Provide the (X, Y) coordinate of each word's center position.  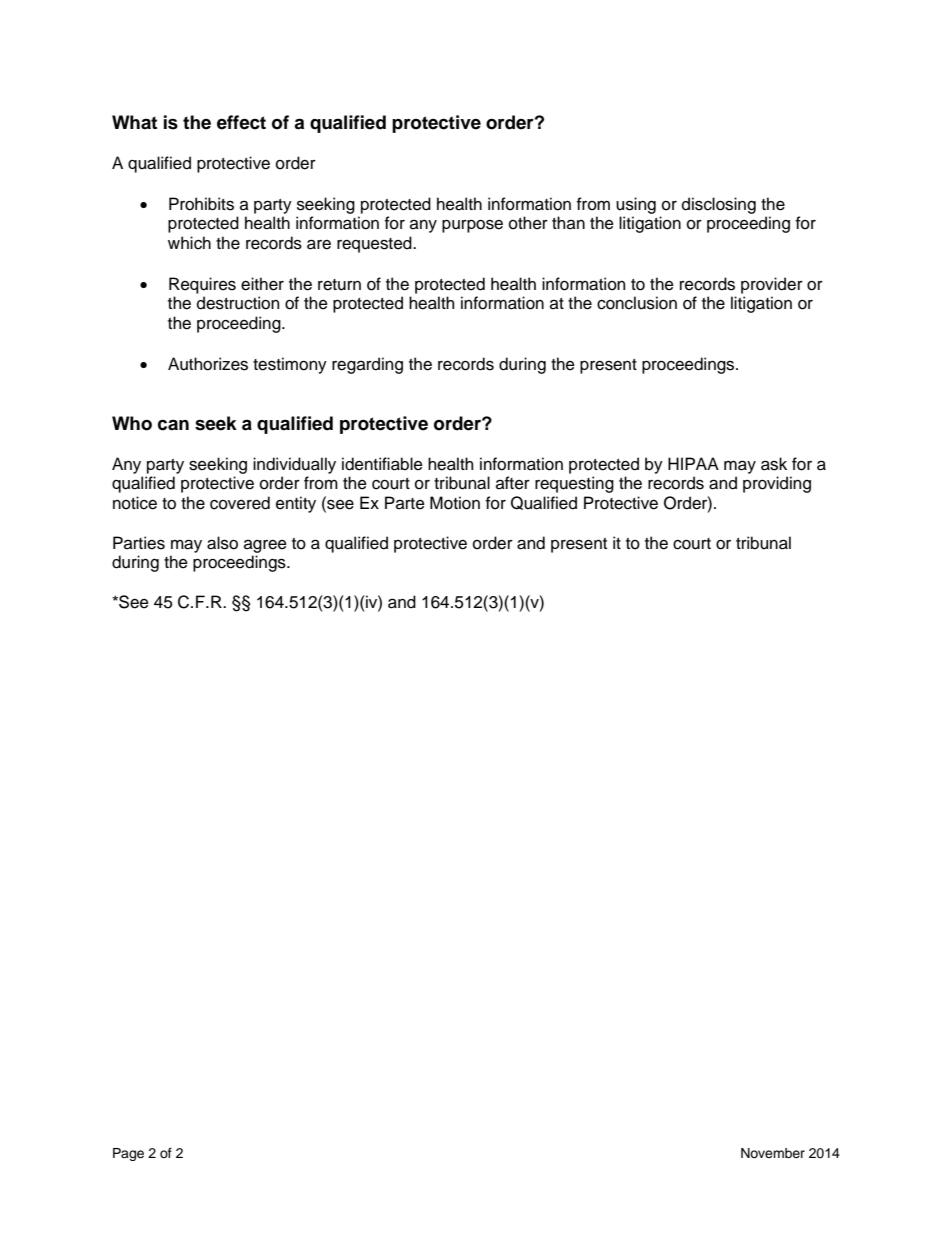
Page (128, 1154)
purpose (472, 226)
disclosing (719, 205)
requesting (574, 484)
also (222, 543)
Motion (455, 503)
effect (241, 122)
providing (777, 484)
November (773, 1153)
